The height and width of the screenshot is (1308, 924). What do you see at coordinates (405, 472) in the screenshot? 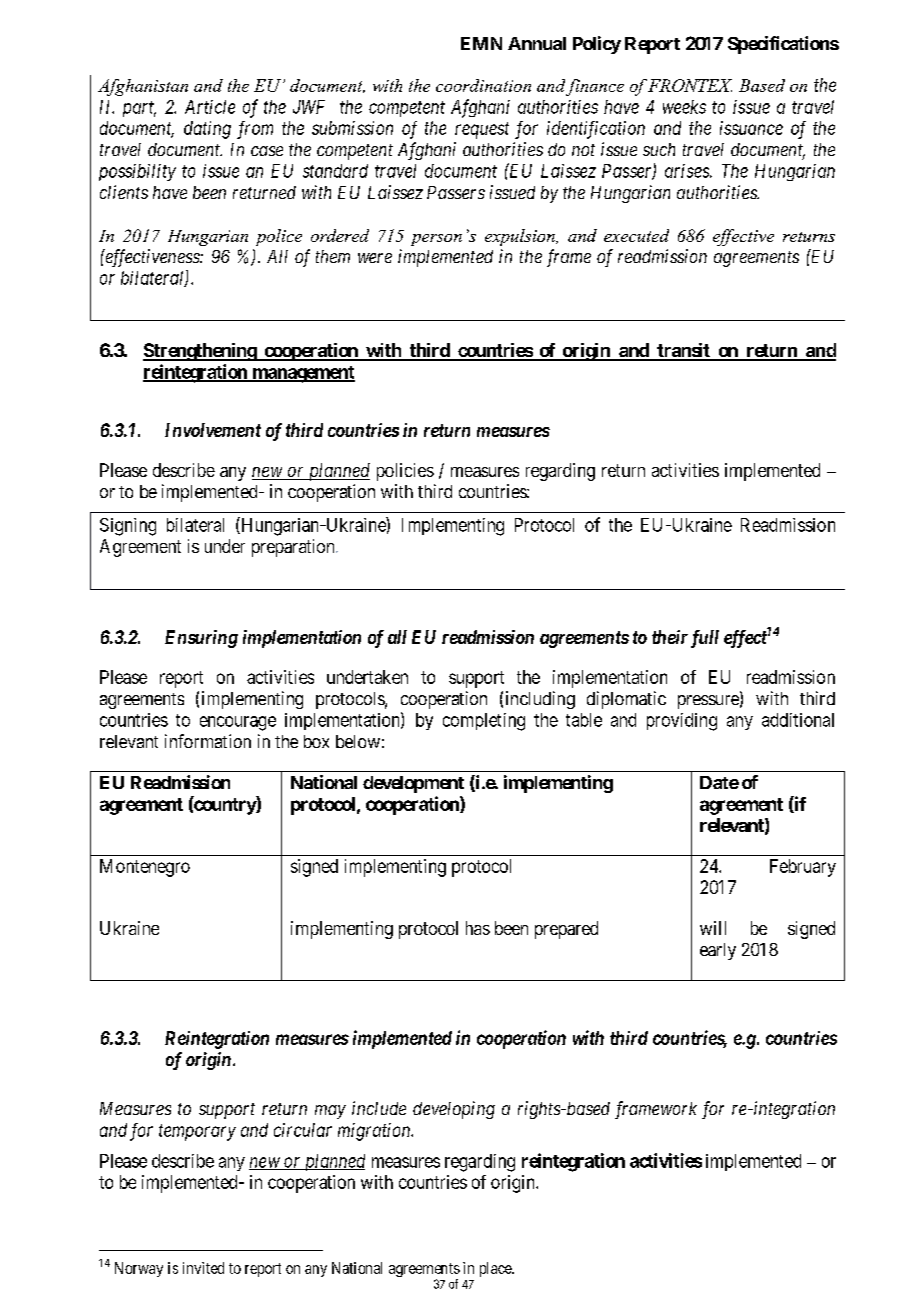
I see `policies` at bounding box center [405, 472].
